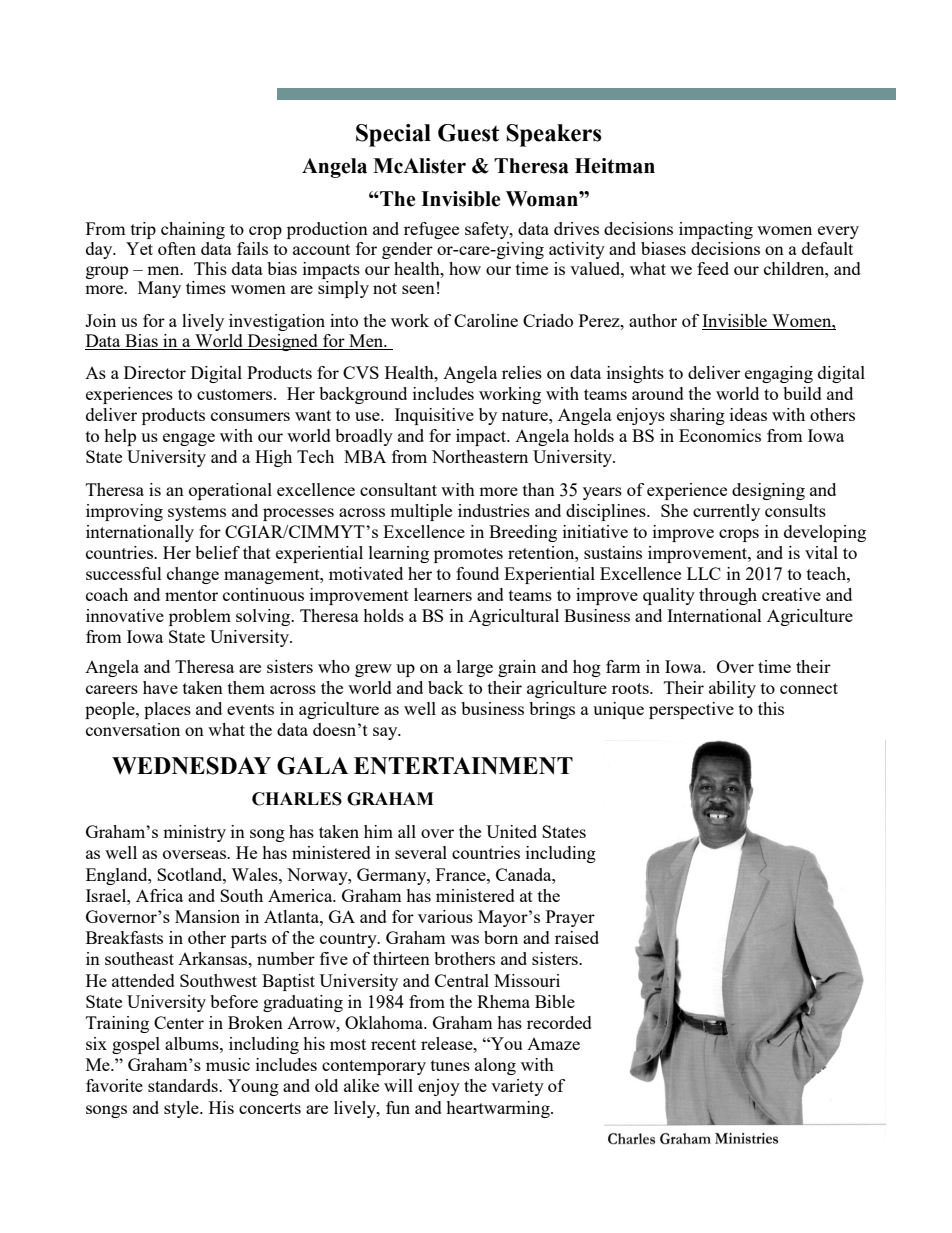 This screenshot has width=952, height=1233. What do you see at coordinates (193, 230) in the screenshot?
I see `chaining` at bounding box center [193, 230].
